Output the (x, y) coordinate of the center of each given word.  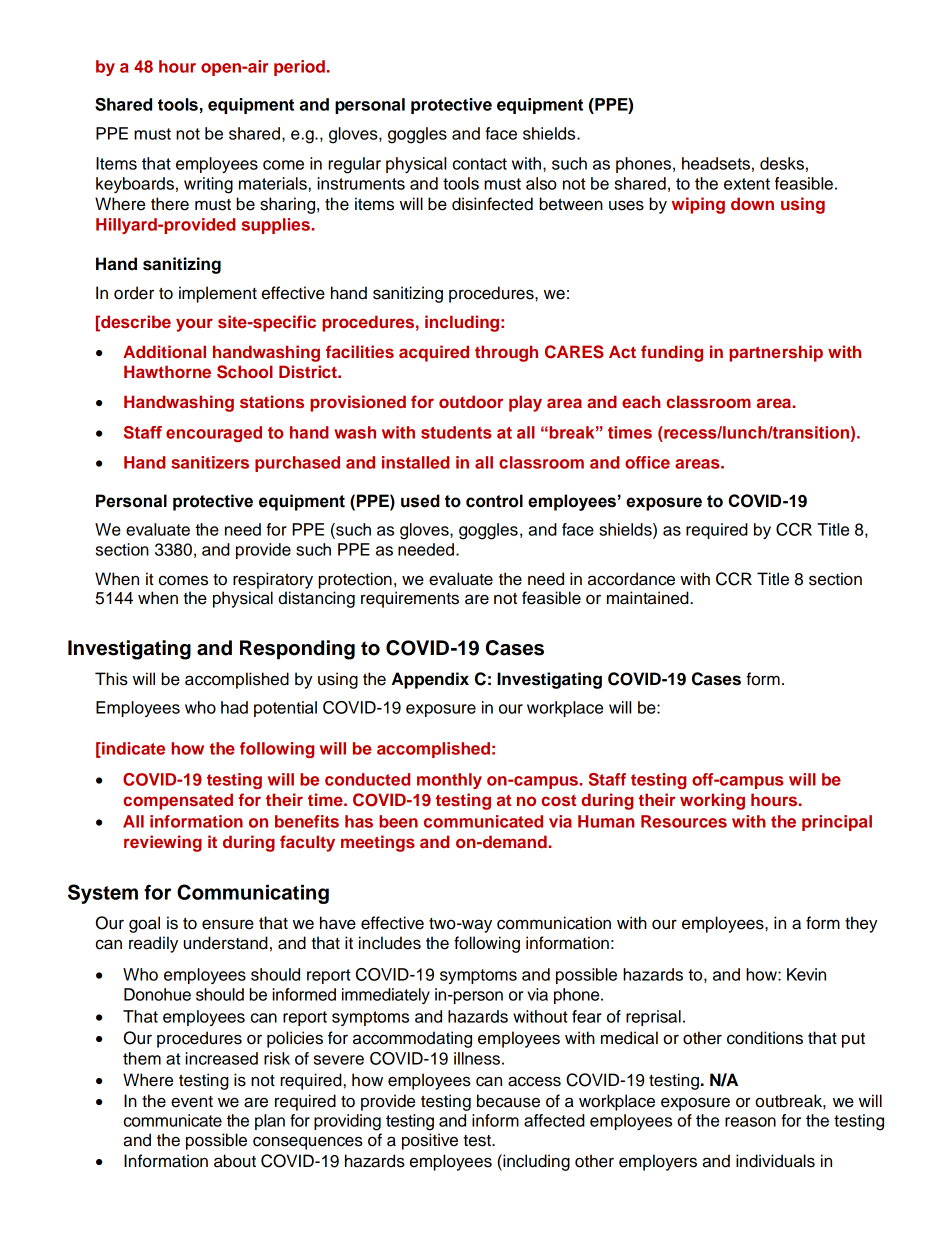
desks (782, 163)
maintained (649, 598)
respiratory (273, 580)
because (508, 1101)
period (299, 68)
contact (480, 164)
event (192, 1102)
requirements (410, 599)
